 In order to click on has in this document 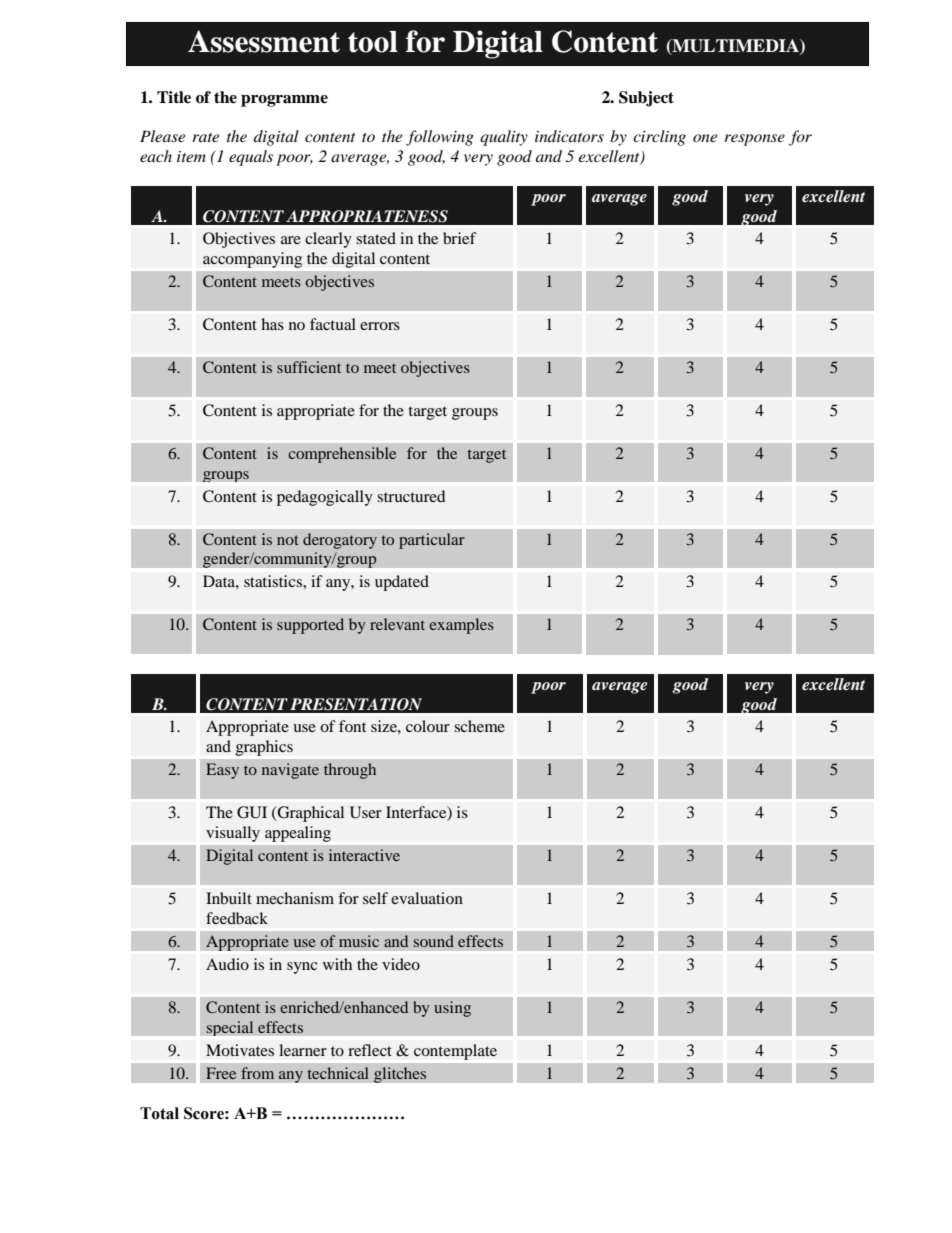, I will do `click(272, 324)`.
